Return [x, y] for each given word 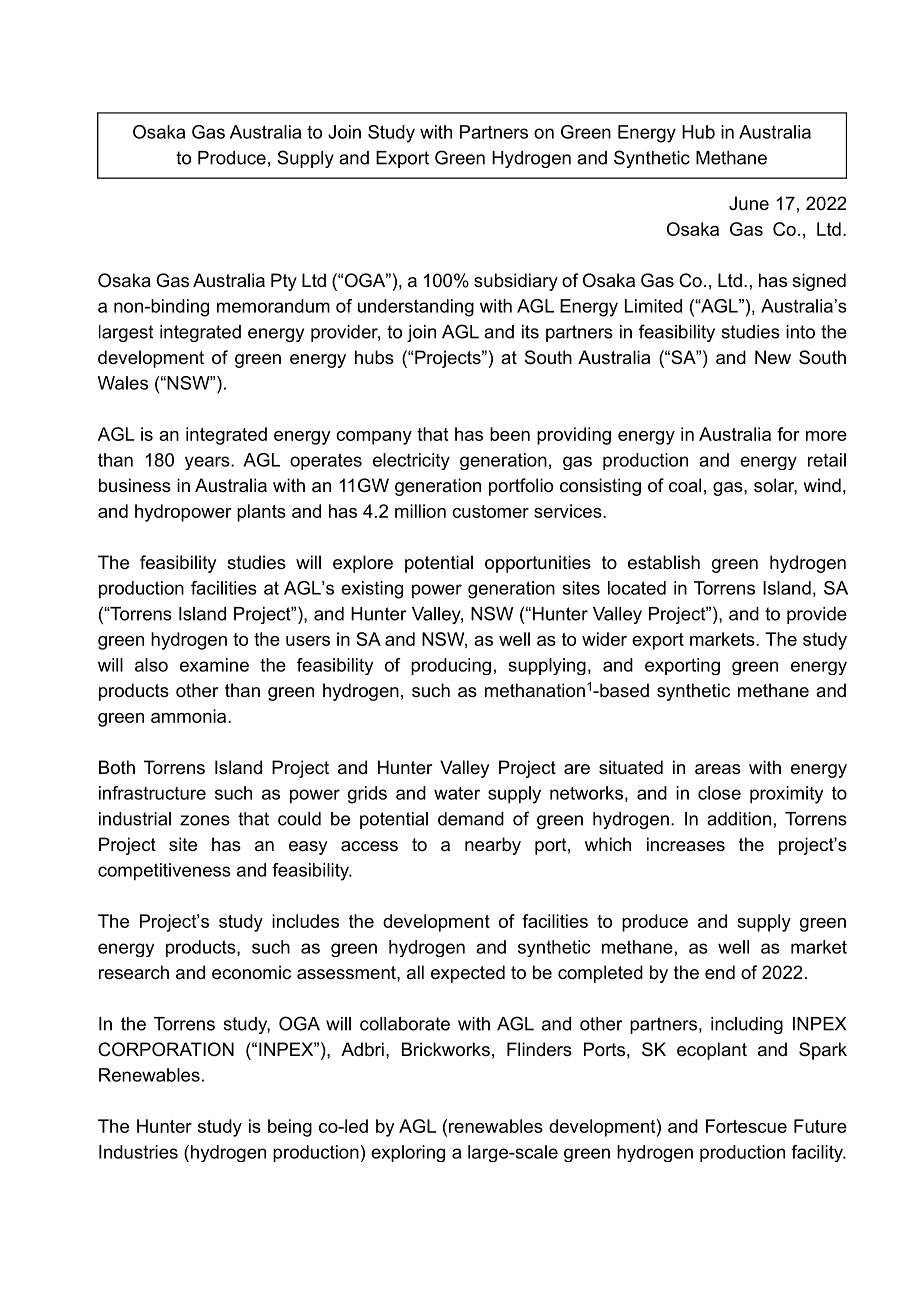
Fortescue [746, 1126]
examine [214, 665]
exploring [408, 1153]
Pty [284, 282]
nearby [493, 846]
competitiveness [164, 872]
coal [685, 485]
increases [686, 844]
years [208, 463]
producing [451, 666]
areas [718, 769]
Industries [138, 1152]
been [510, 434]
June [749, 203]
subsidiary [516, 282]
